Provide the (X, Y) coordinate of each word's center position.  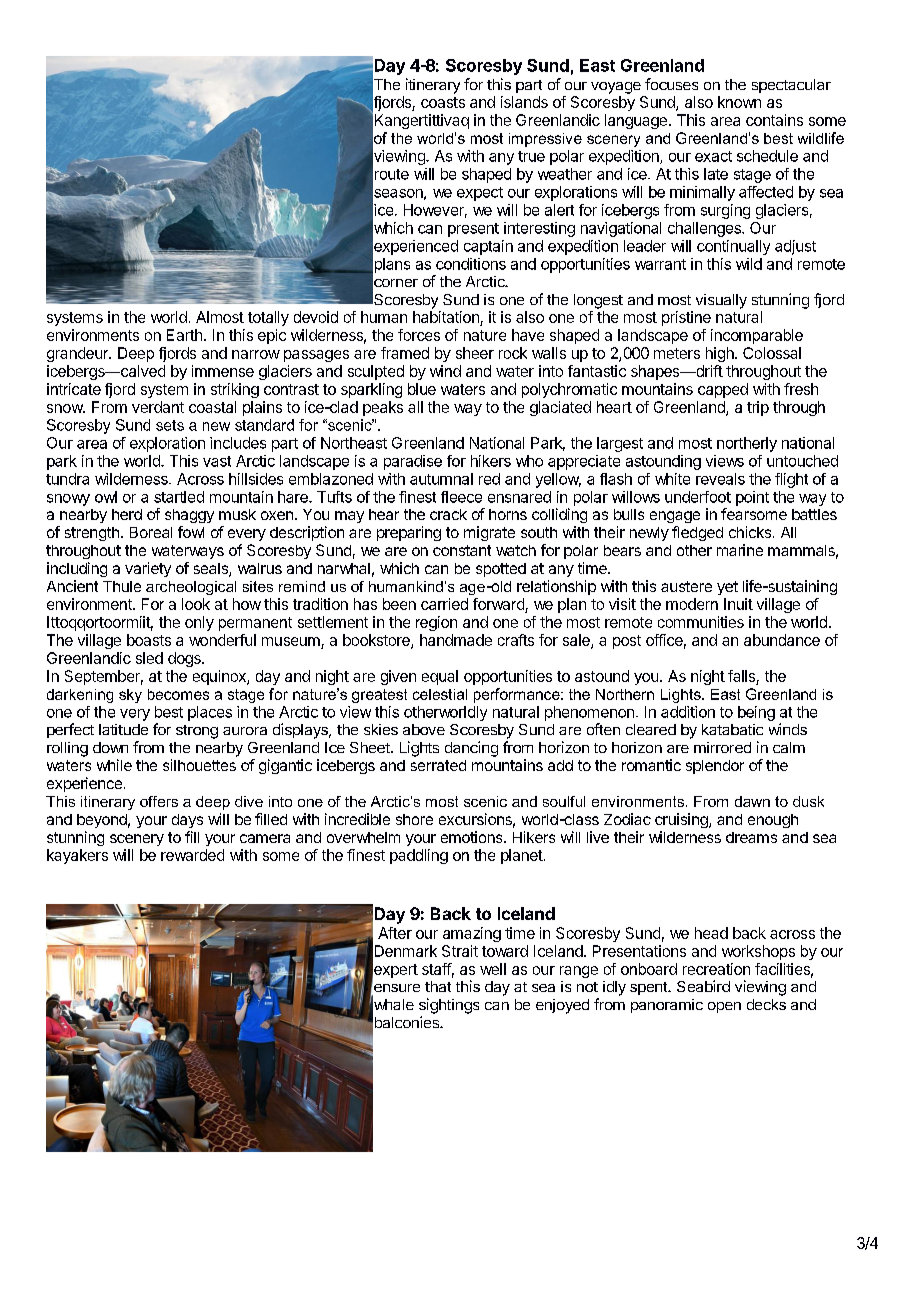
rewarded (192, 855)
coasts (443, 102)
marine (740, 550)
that (438, 986)
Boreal (151, 532)
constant (462, 550)
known (739, 102)
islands (524, 102)
